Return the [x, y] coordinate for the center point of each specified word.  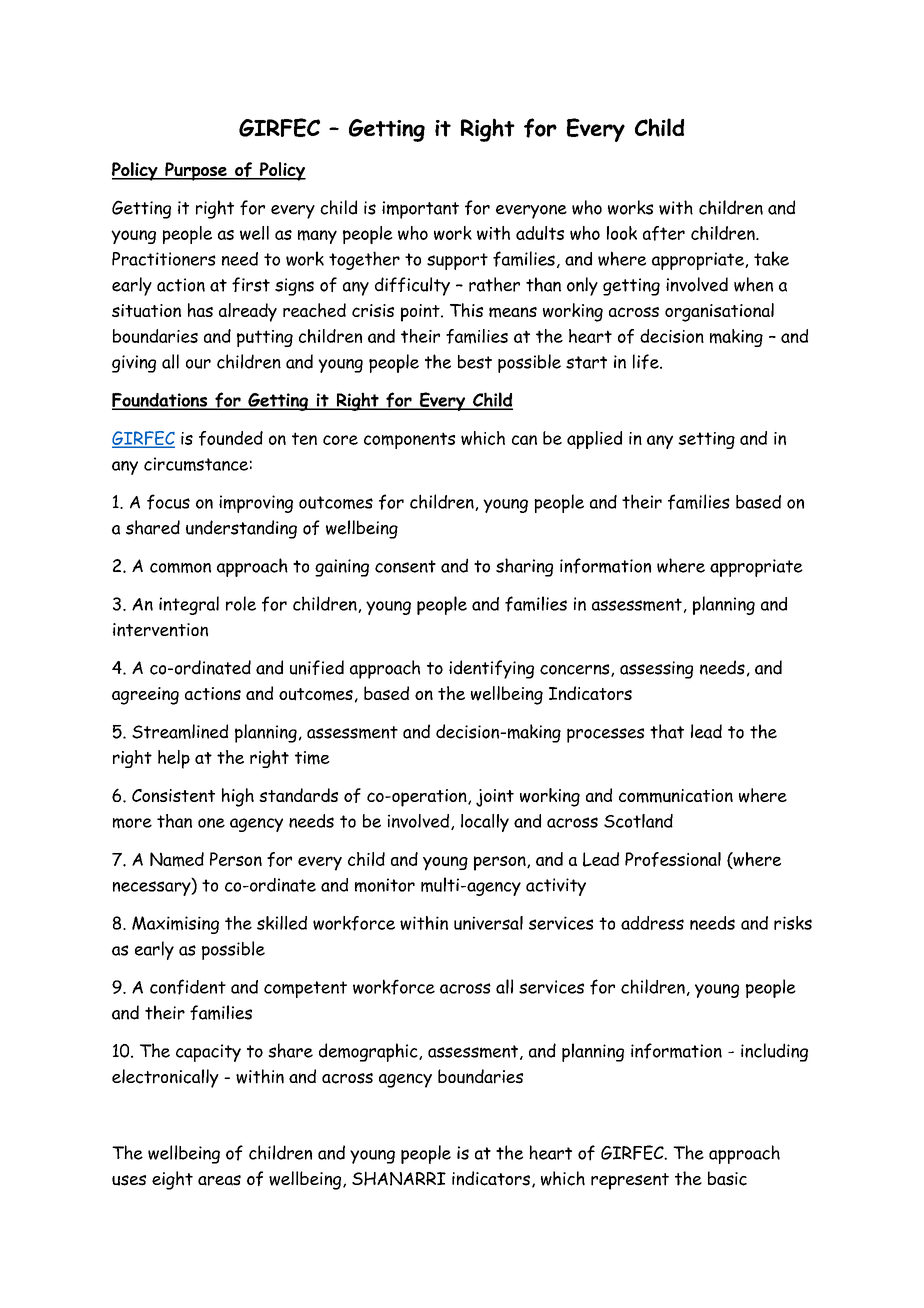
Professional [673, 859]
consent [405, 566]
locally [485, 823]
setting [706, 440]
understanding [241, 529]
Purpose [196, 171]
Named [177, 859]
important [420, 210]
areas [219, 1180]
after [664, 233]
